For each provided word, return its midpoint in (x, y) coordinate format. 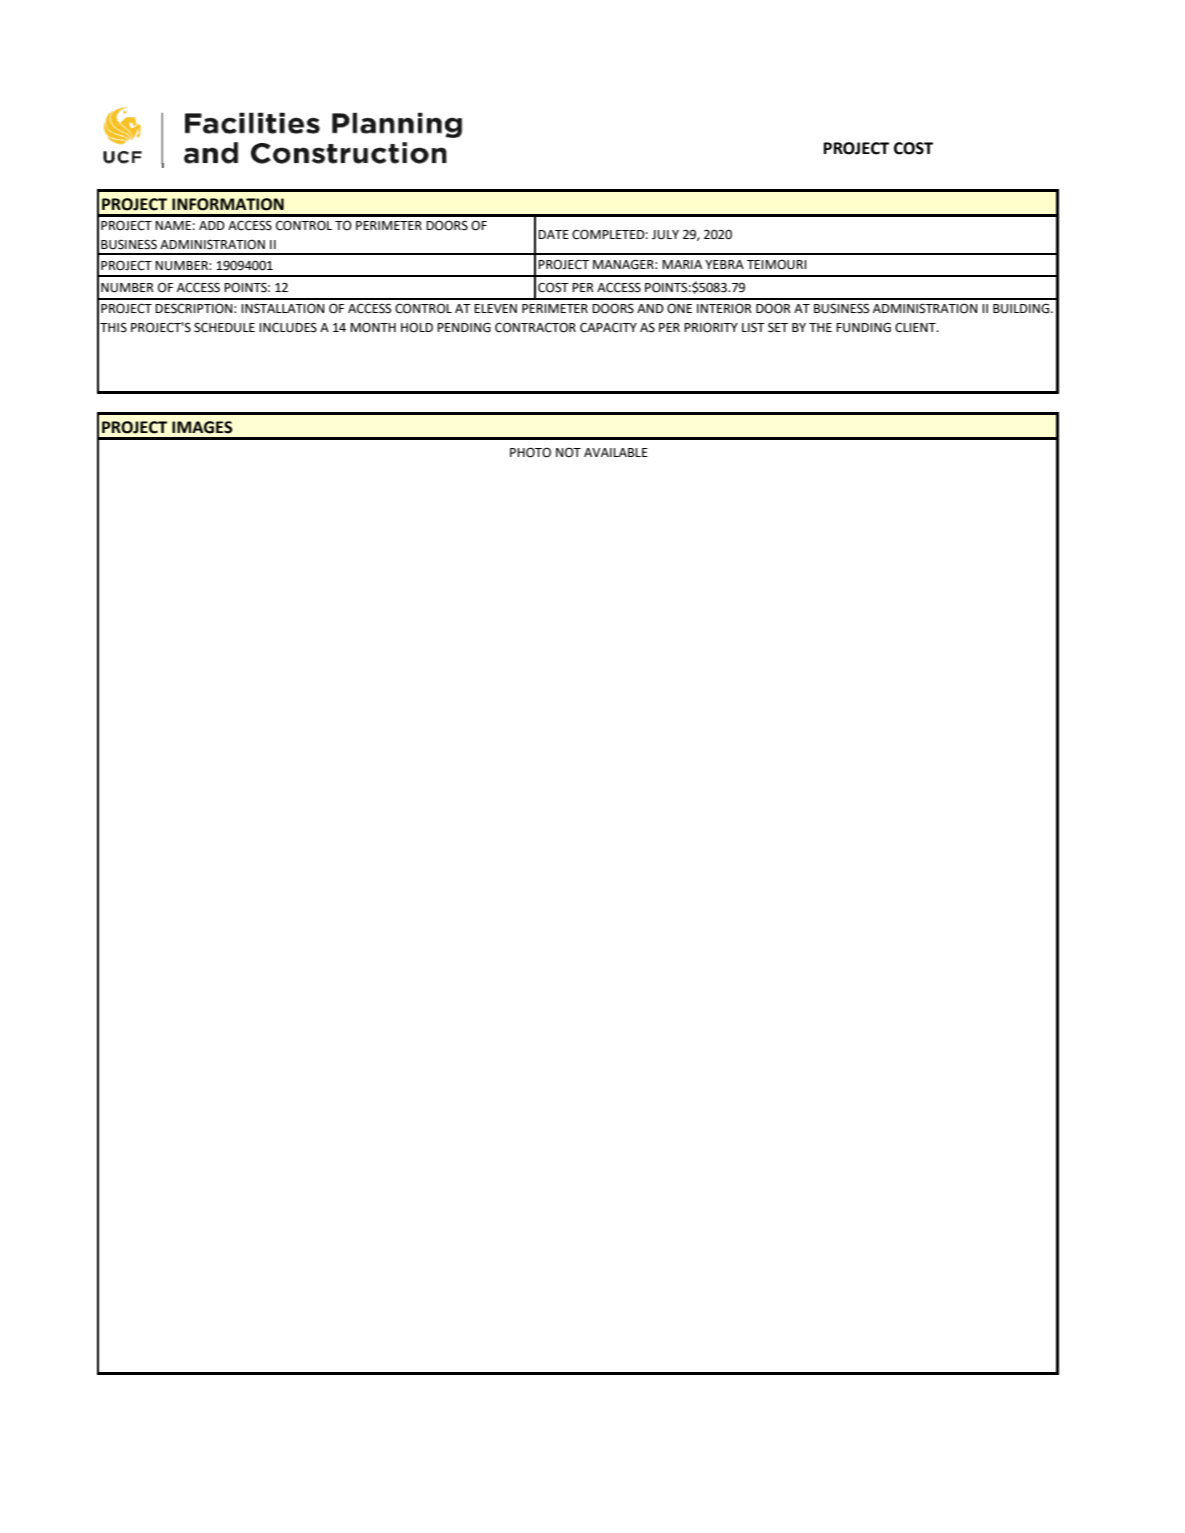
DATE (553, 234)
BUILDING (1022, 308)
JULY (665, 235)
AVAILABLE (616, 452)
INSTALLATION (283, 308)
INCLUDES (288, 327)
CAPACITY (608, 327)
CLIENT (916, 327)
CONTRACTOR (535, 327)
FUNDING (863, 327)
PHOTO (530, 452)
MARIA (682, 264)
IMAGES (202, 427)
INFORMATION (228, 204)
